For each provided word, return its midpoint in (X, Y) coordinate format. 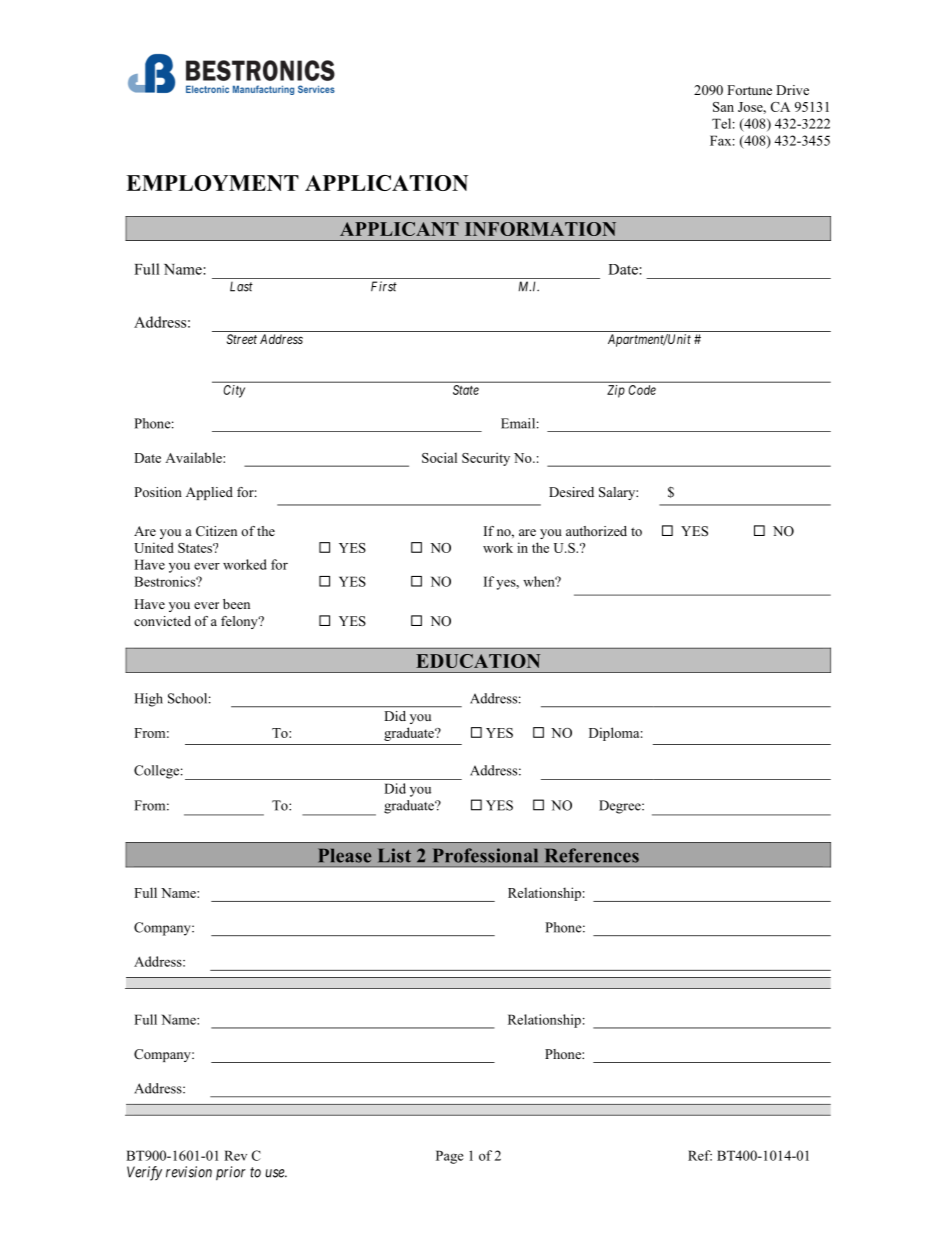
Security (486, 459)
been (236, 604)
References (592, 855)
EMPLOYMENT (212, 183)
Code (642, 390)
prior (231, 1173)
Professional (485, 855)
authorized (596, 531)
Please (344, 855)
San (723, 107)
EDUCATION (478, 661)
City (234, 391)
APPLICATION (386, 183)
